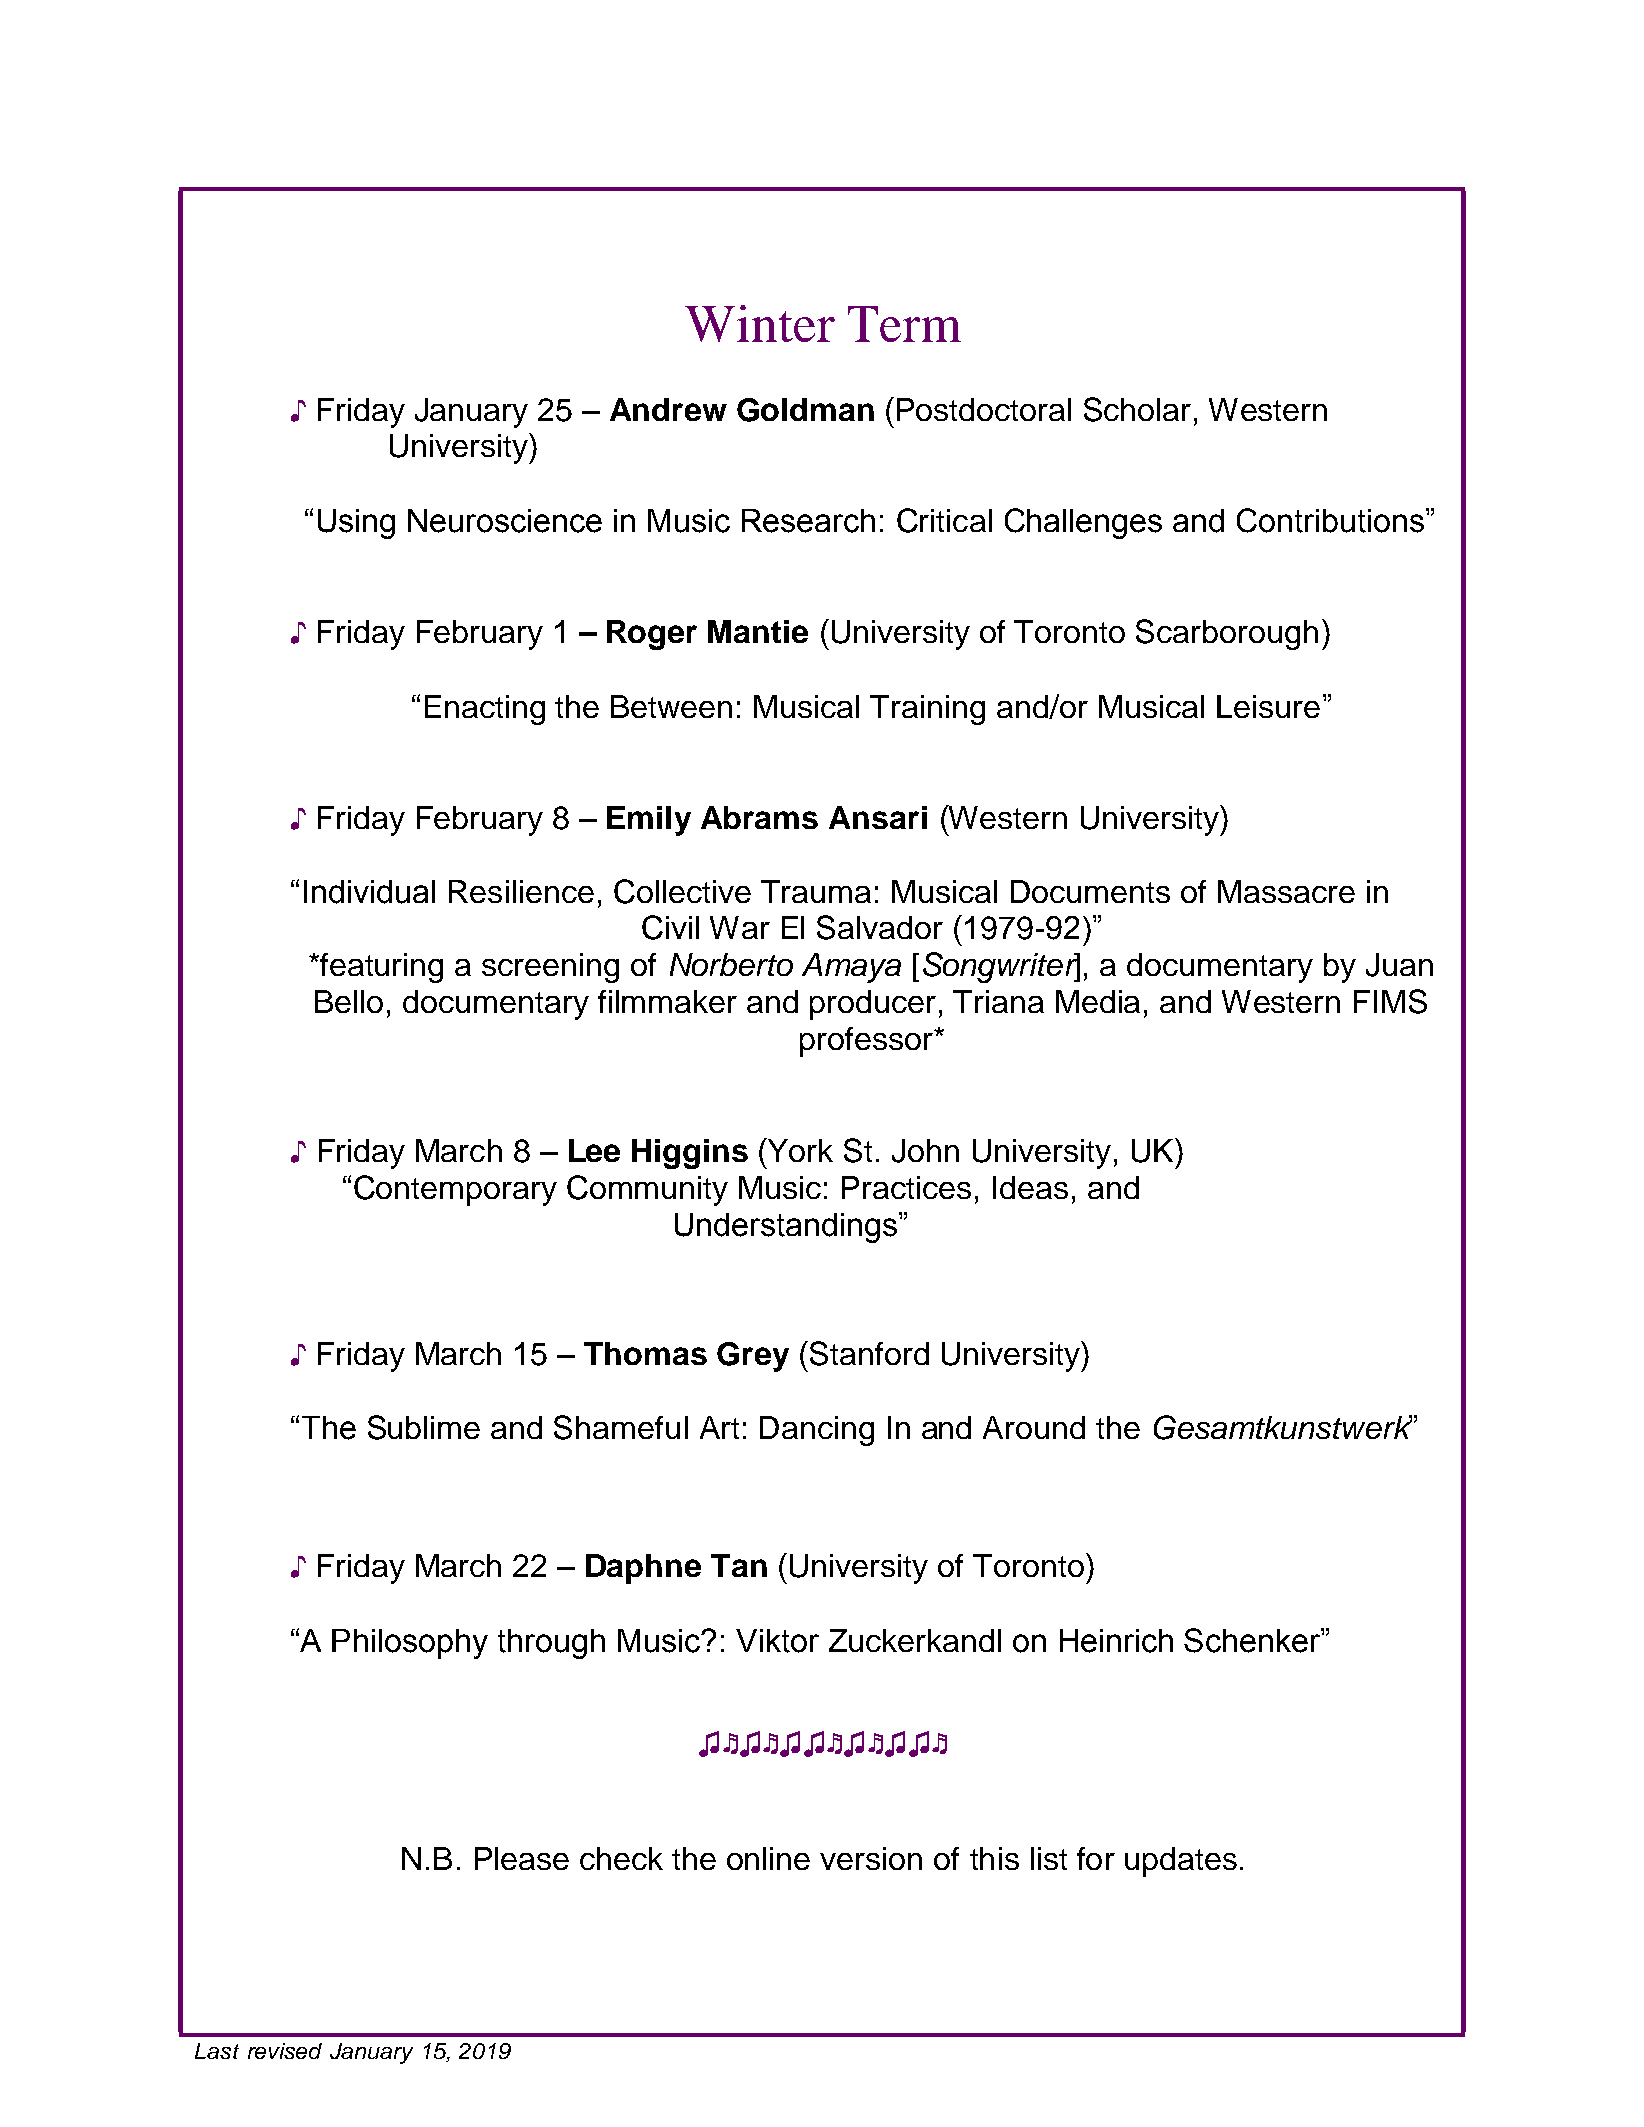 The image size is (1644, 2127). Describe the element at coordinates (1268, 706) in the screenshot. I see `Leisure` at that location.
